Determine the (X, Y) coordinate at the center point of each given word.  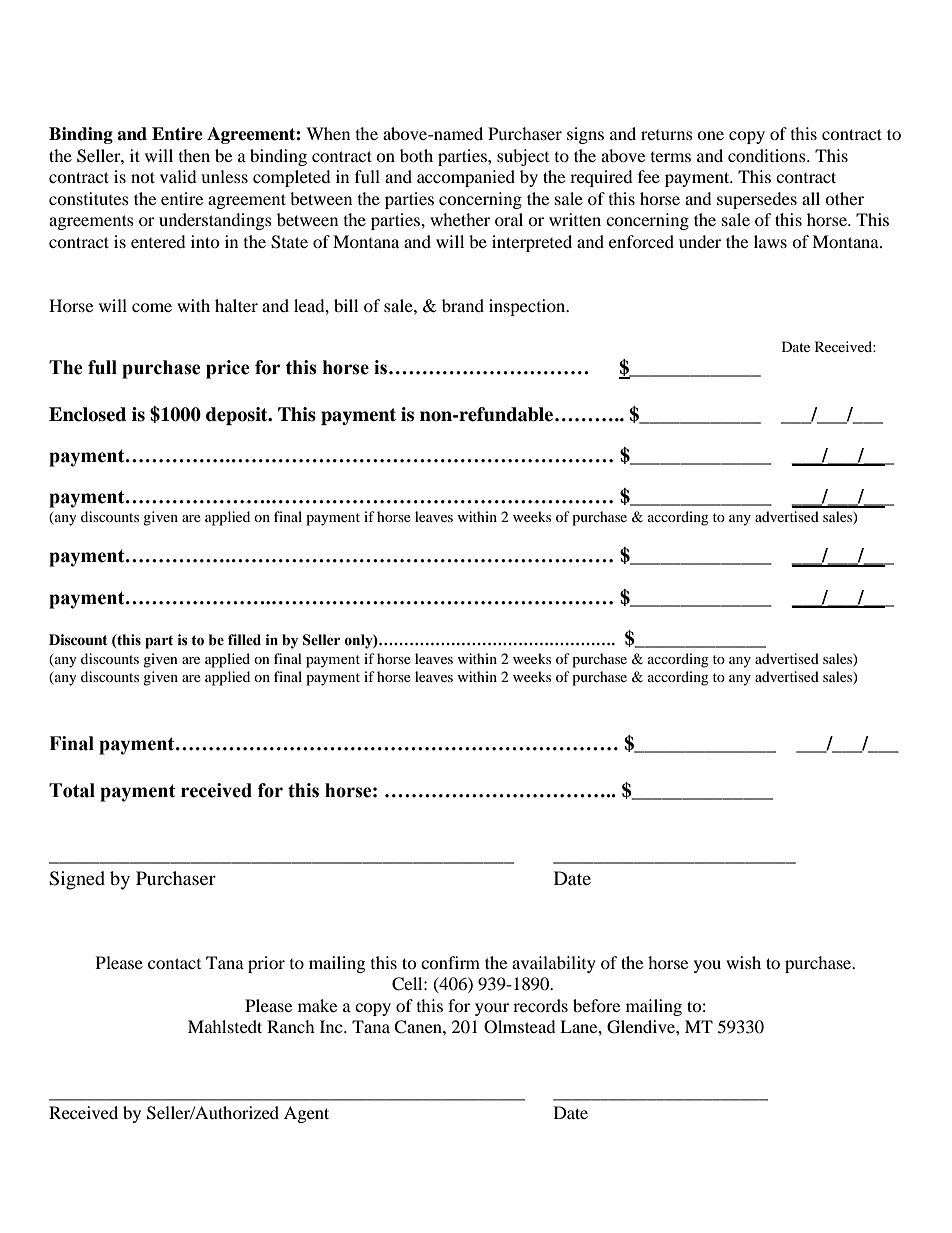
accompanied (466, 178)
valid (178, 176)
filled (244, 640)
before (596, 1005)
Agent (306, 1114)
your (492, 1009)
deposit (238, 416)
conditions (768, 155)
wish (743, 962)
